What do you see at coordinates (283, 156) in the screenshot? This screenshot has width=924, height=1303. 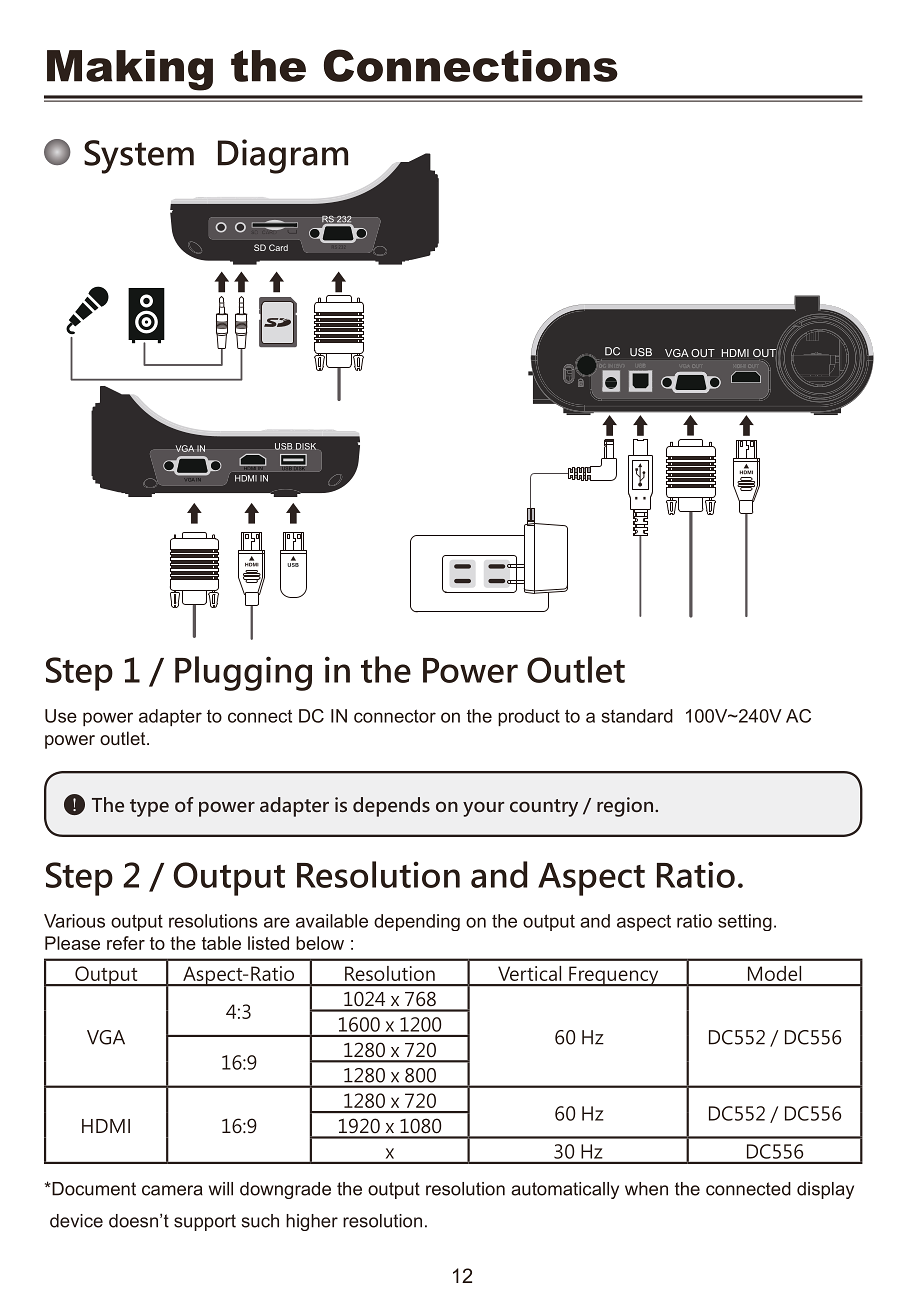 I see `Diagram` at bounding box center [283, 156].
